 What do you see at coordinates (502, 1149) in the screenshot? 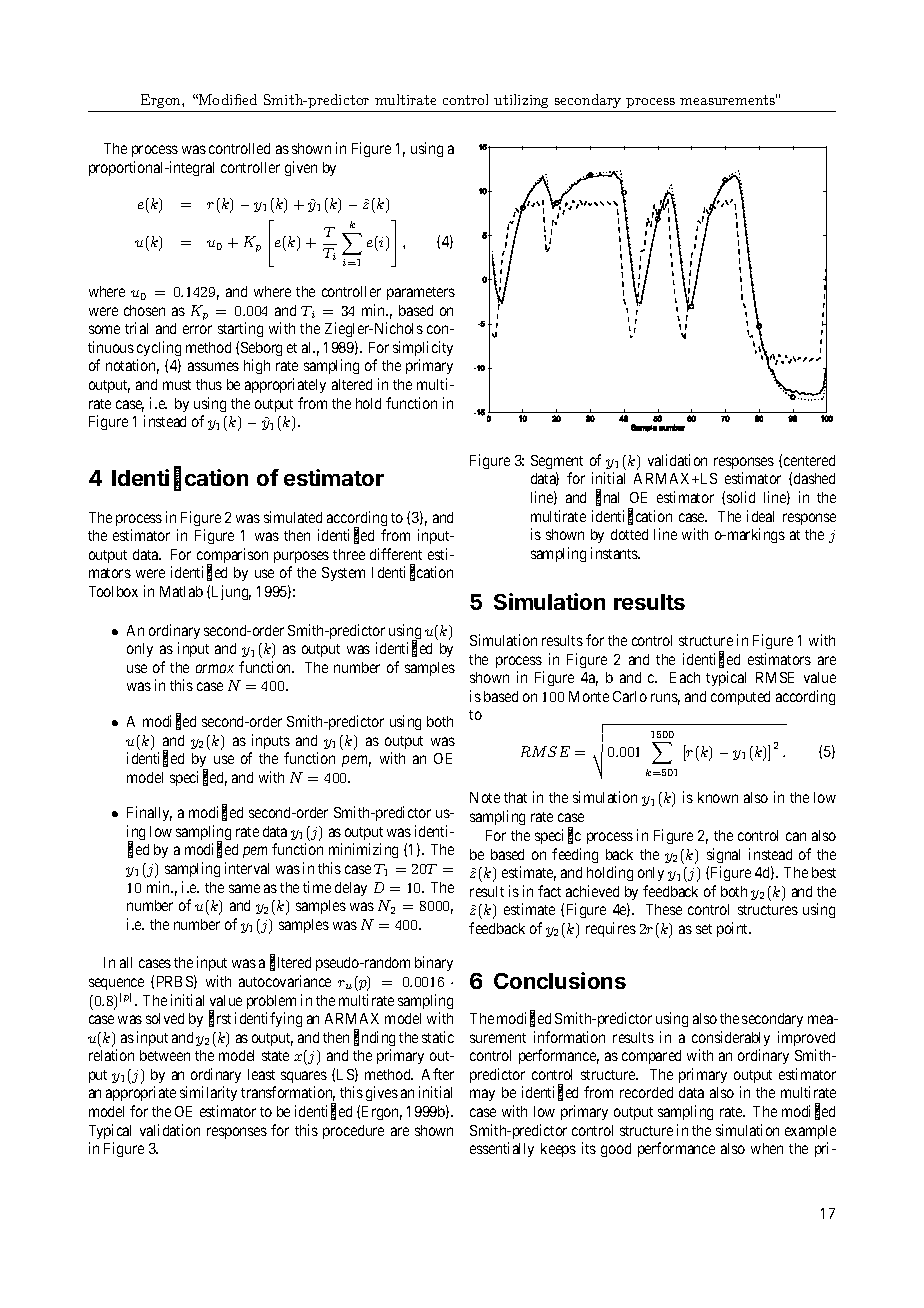
I see `essentially` at bounding box center [502, 1149].
